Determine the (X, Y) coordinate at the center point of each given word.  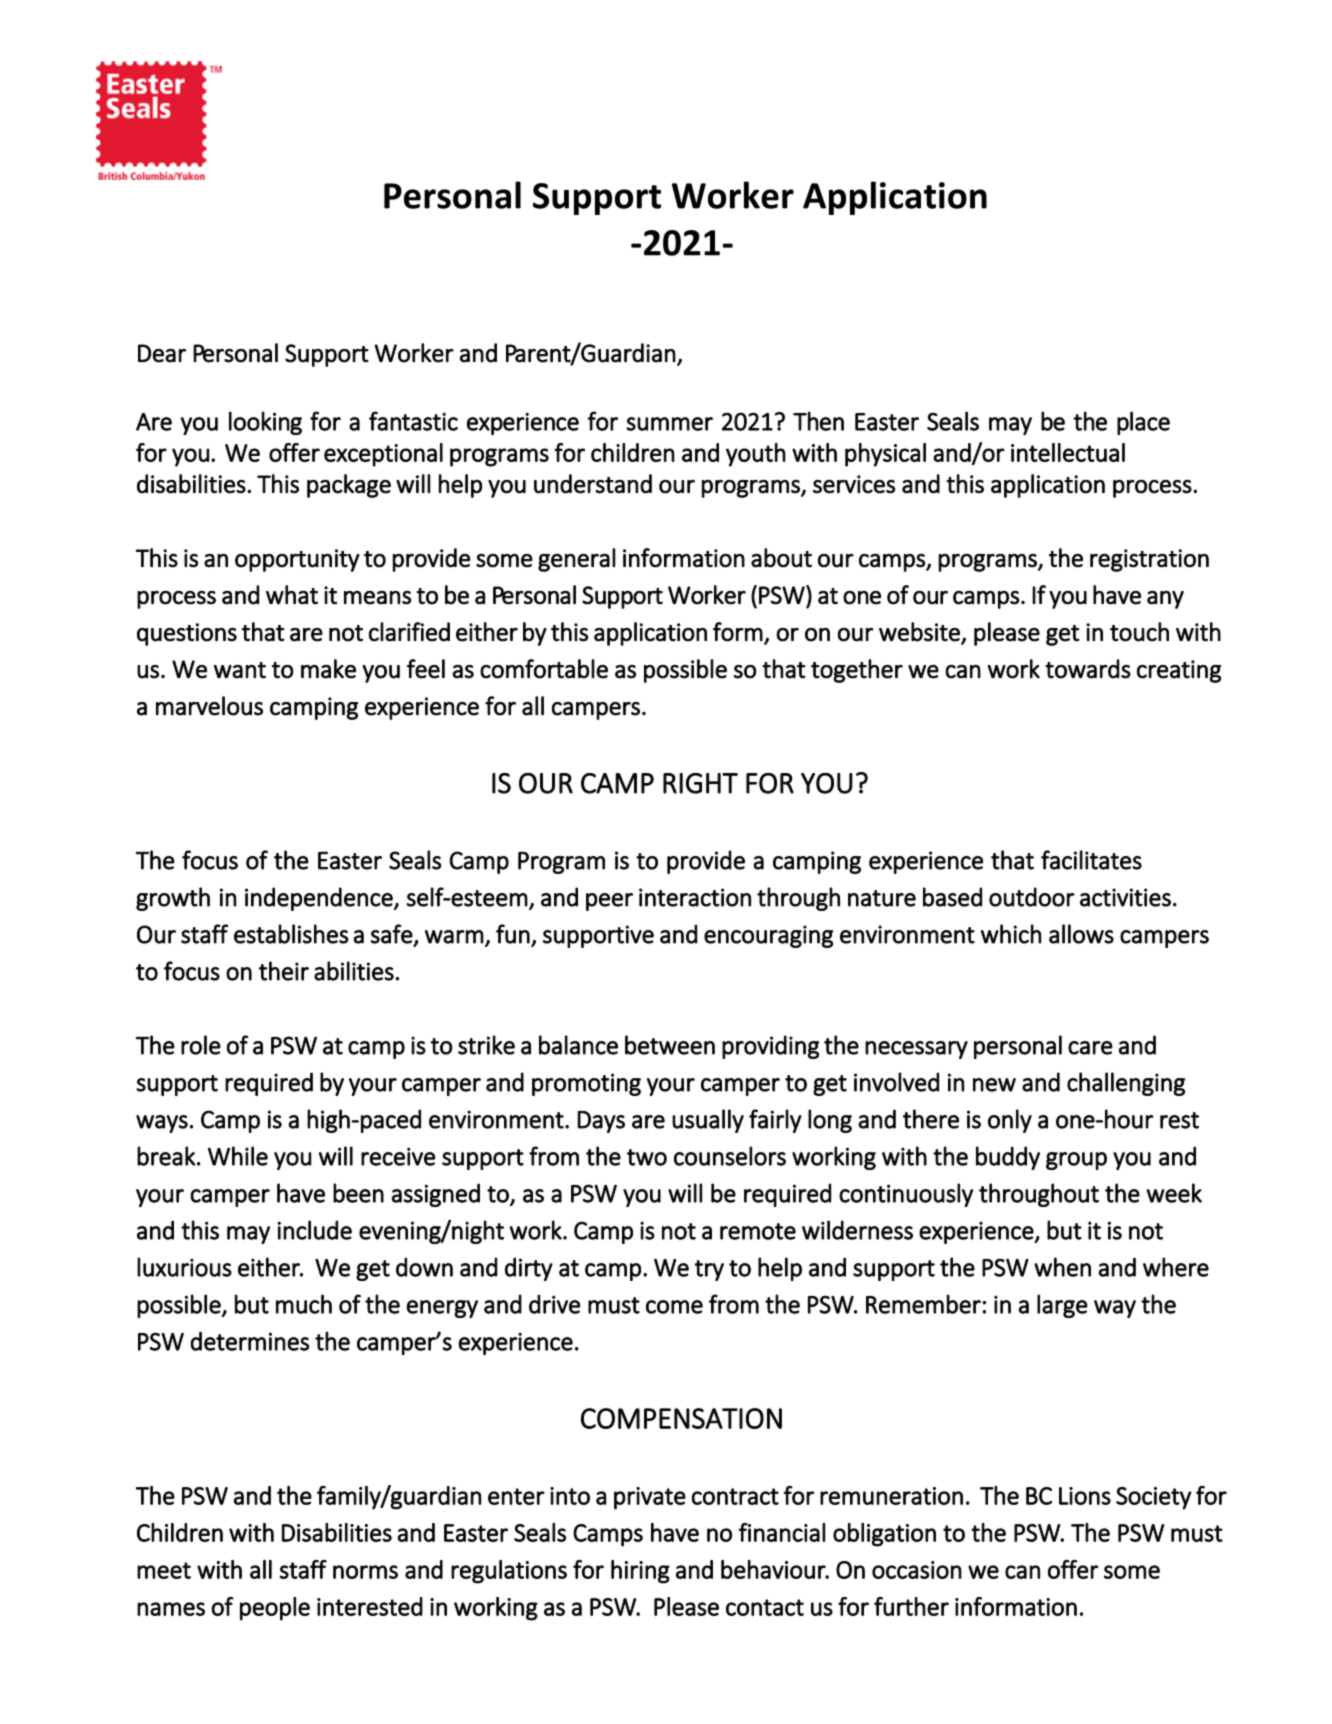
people (275, 1609)
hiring (640, 1572)
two (647, 1157)
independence (320, 899)
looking (265, 423)
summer (669, 424)
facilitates (1091, 860)
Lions (1085, 1496)
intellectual (1068, 452)
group (1076, 1161)
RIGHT (700, 783)
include (315, 1230)
